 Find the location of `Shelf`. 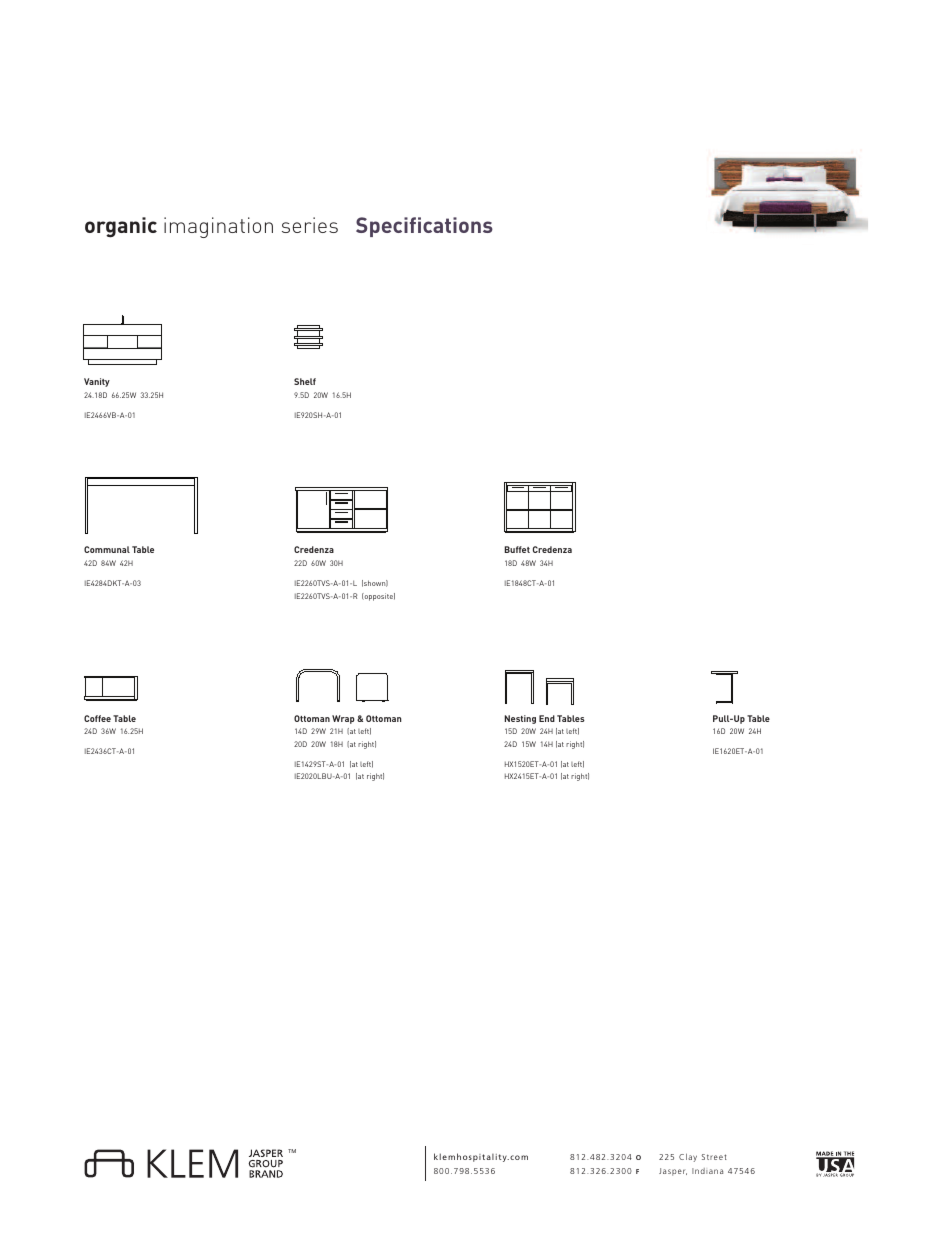

Shelf is located at coordinates (305, 381).
